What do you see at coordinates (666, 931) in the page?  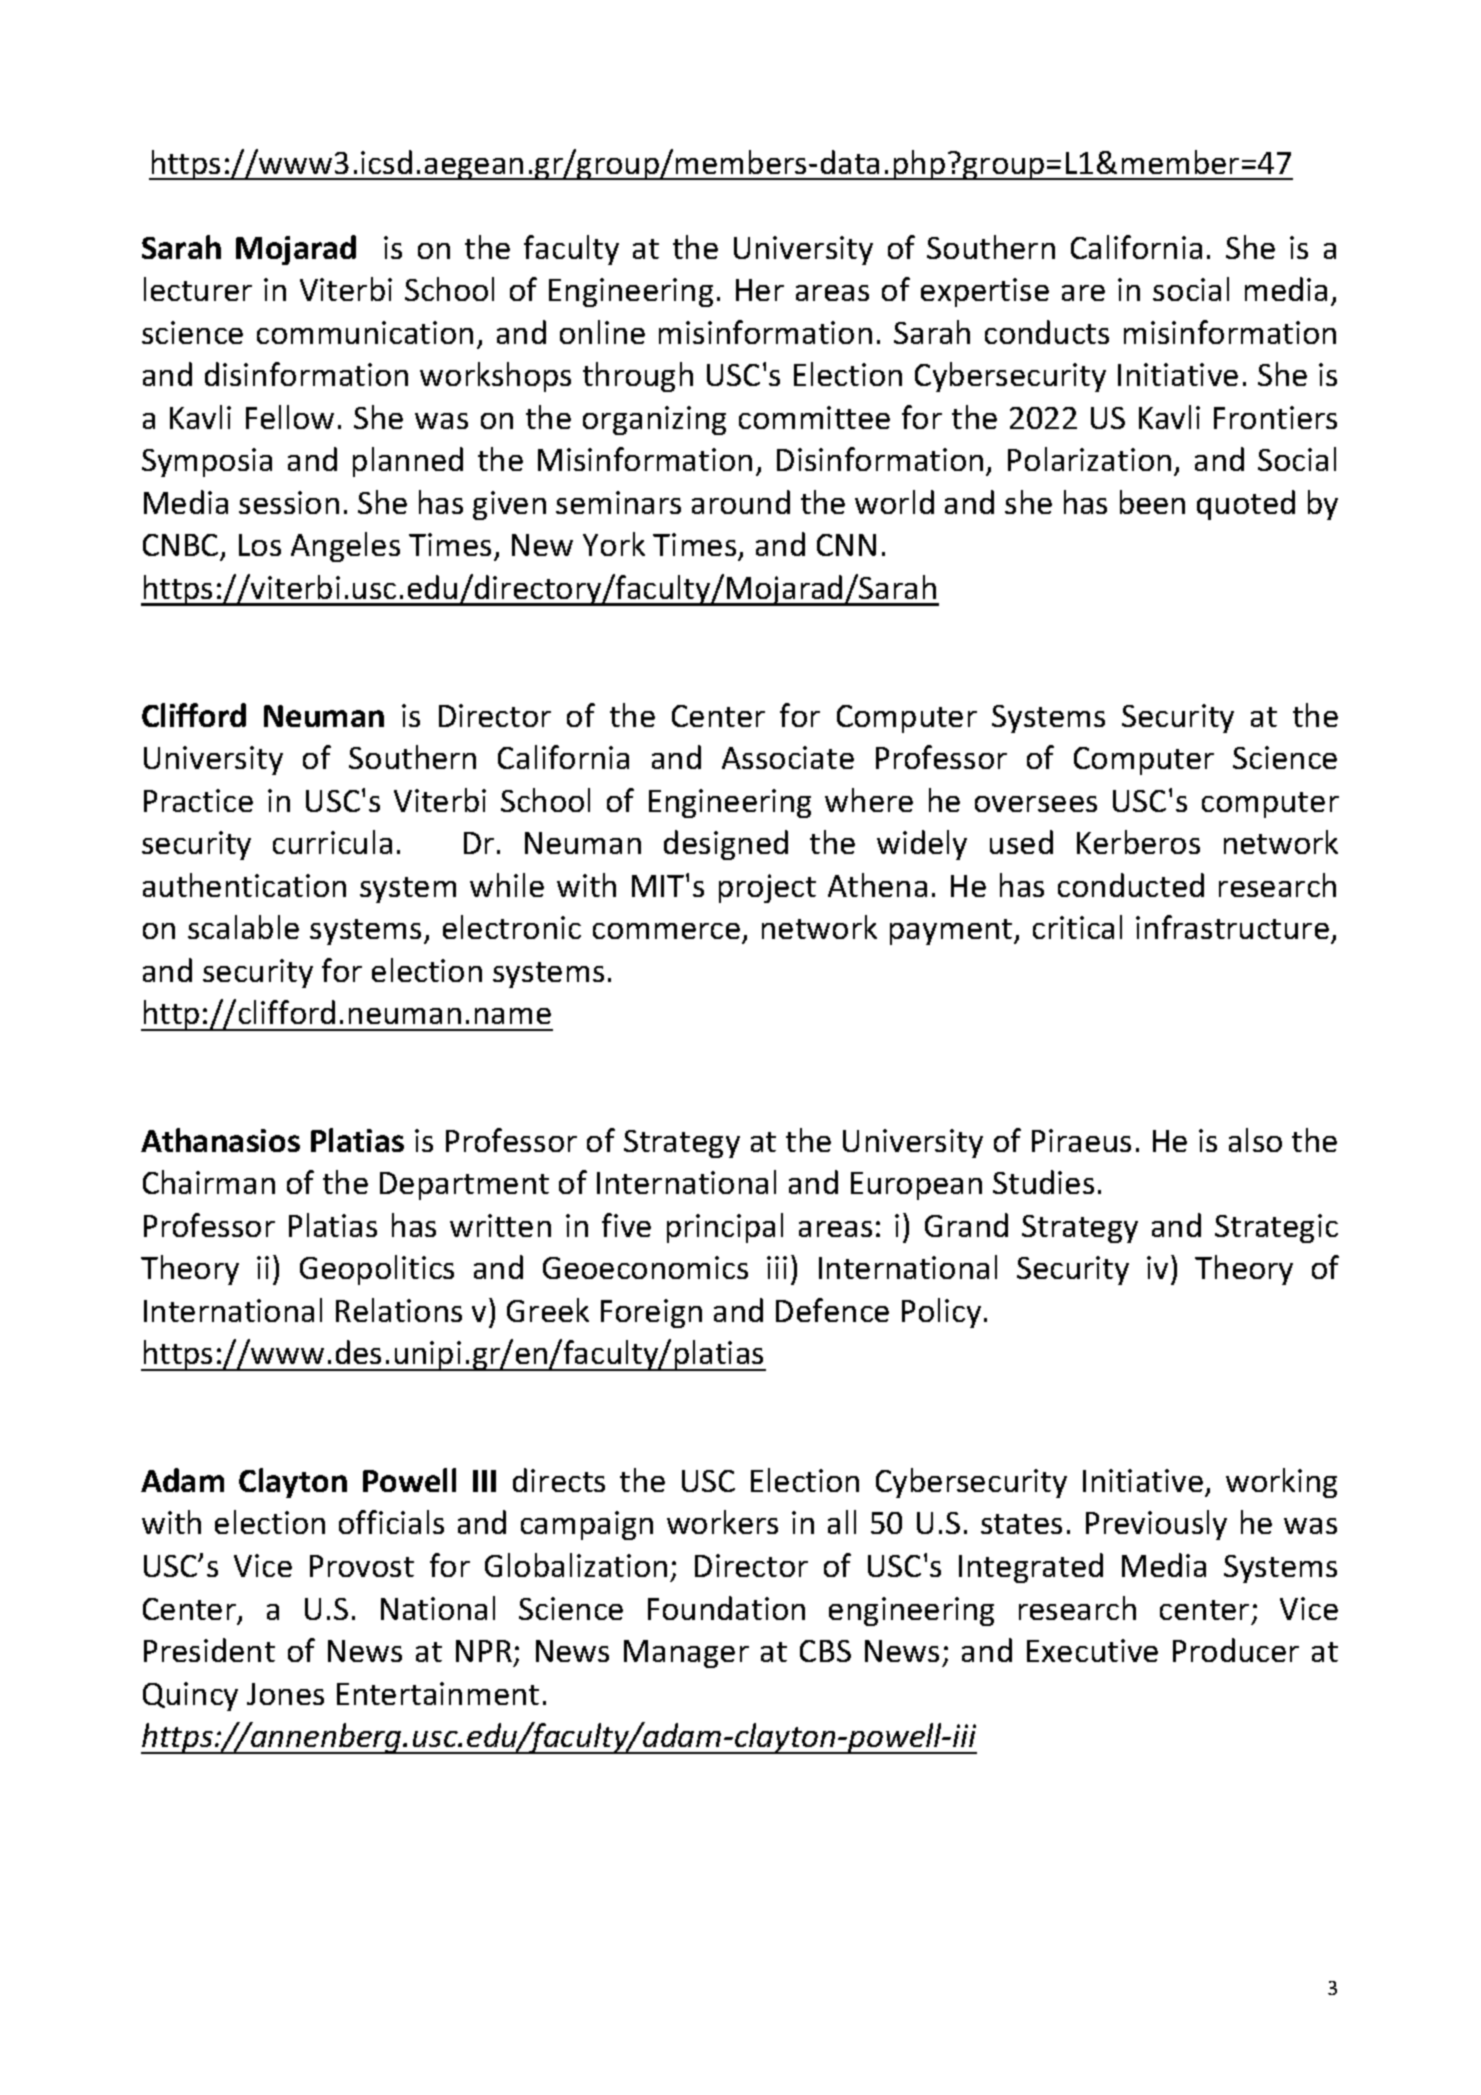 I see `commerce` at bounding box center [666, 931].
